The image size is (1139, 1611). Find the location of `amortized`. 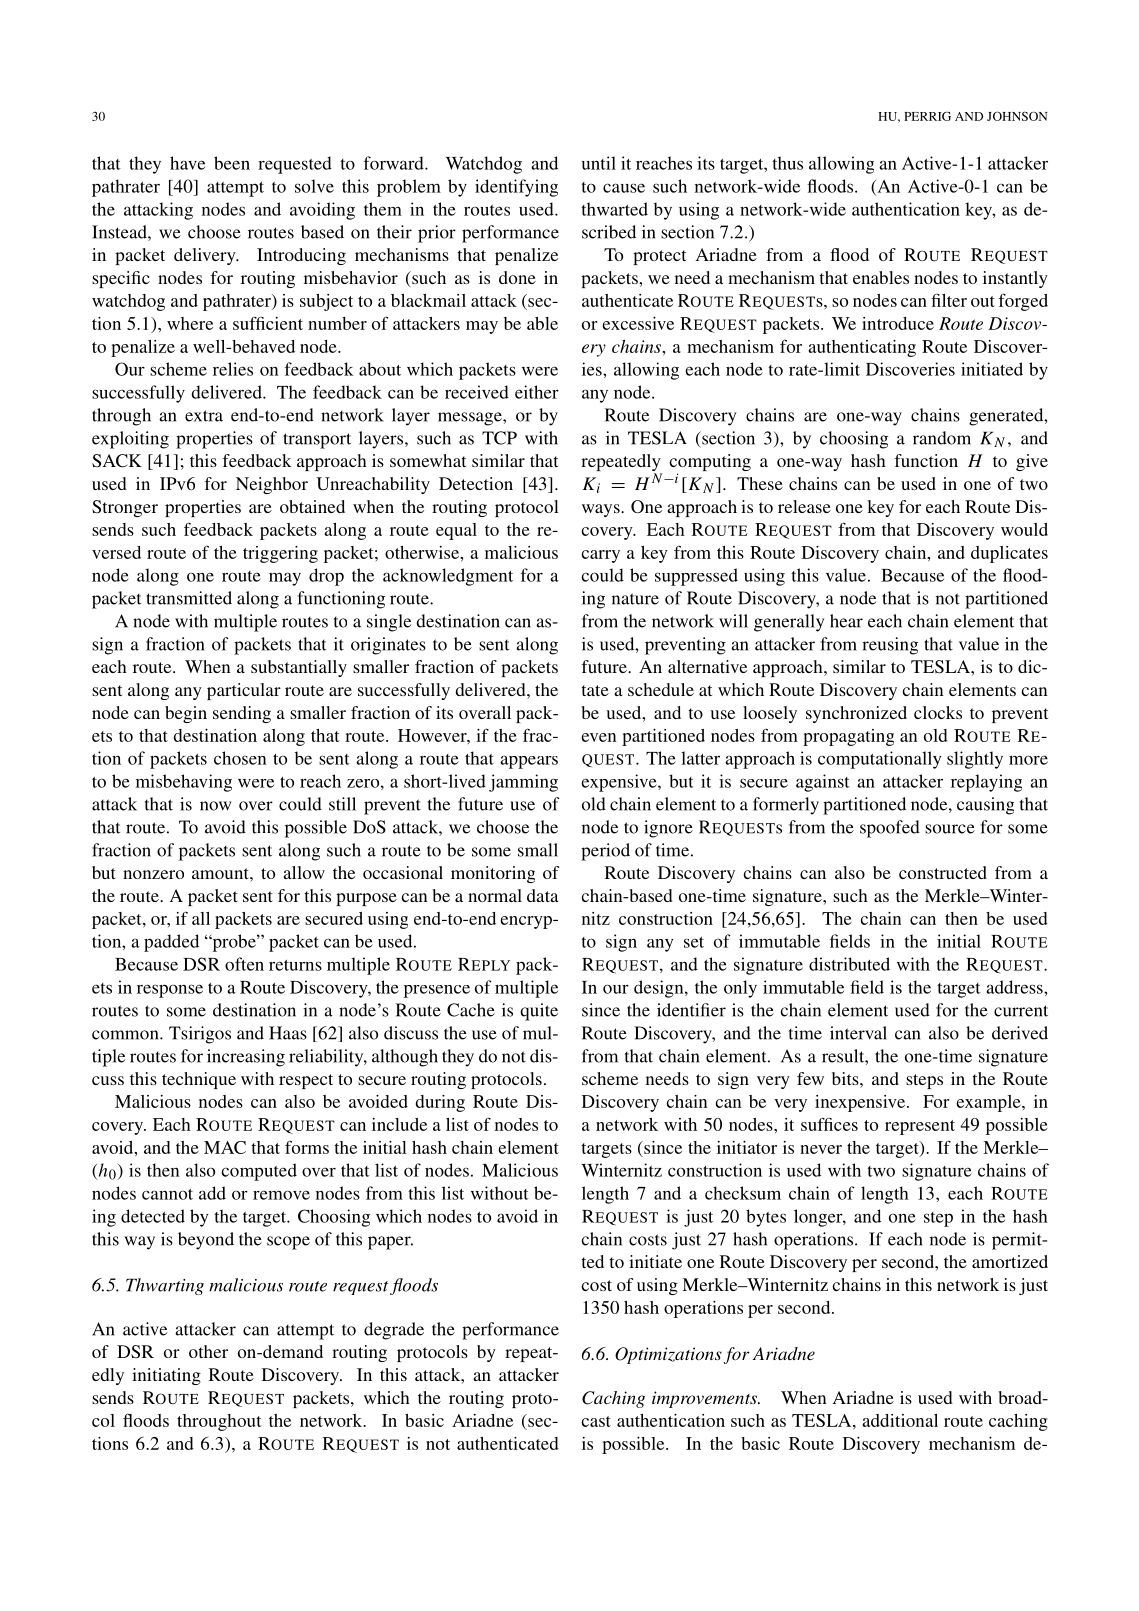

amortized is located at coordinates (1010, 1261).
